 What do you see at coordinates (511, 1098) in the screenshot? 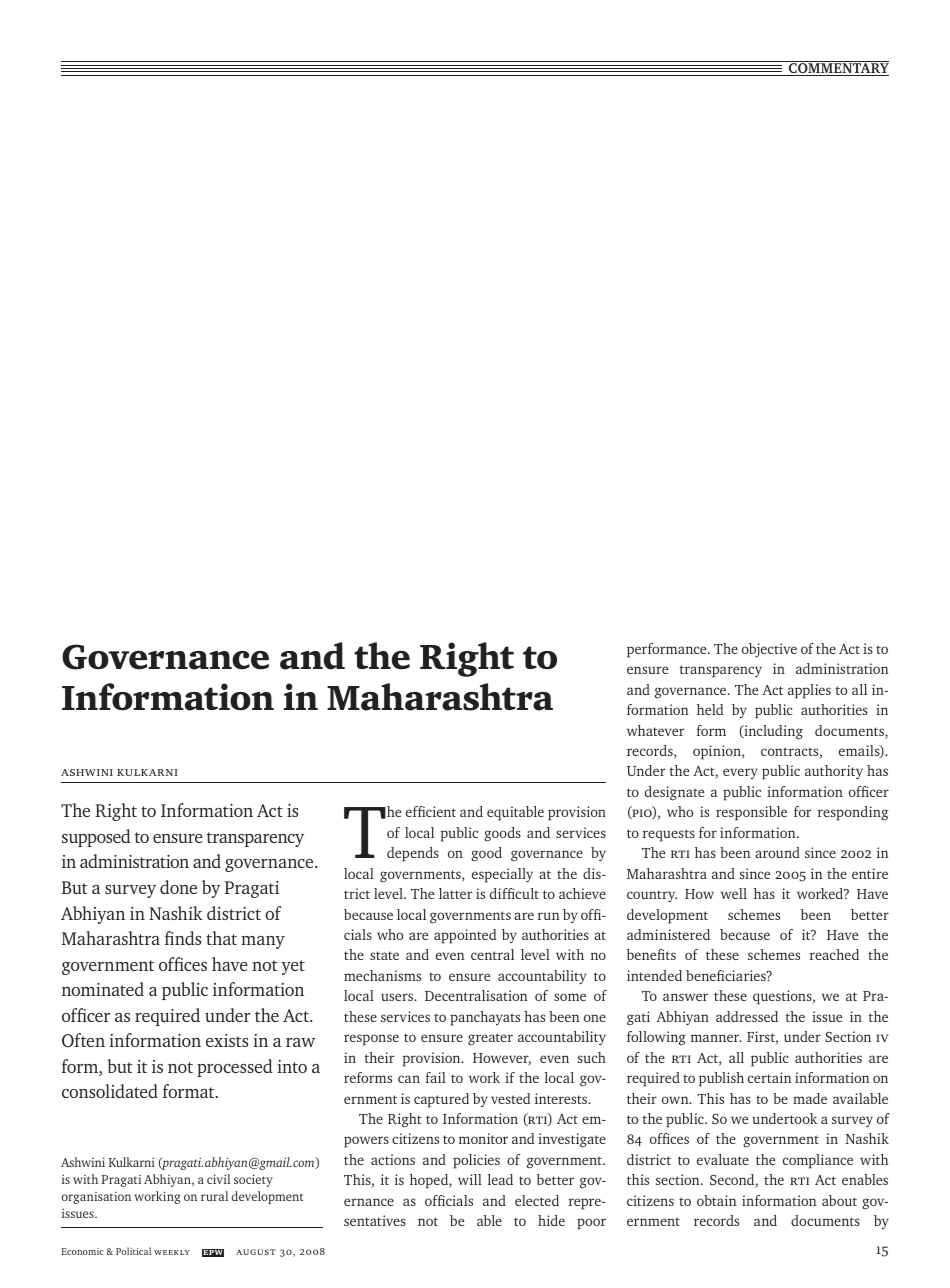
I see `vested` at bounding box center [511, 1098].
